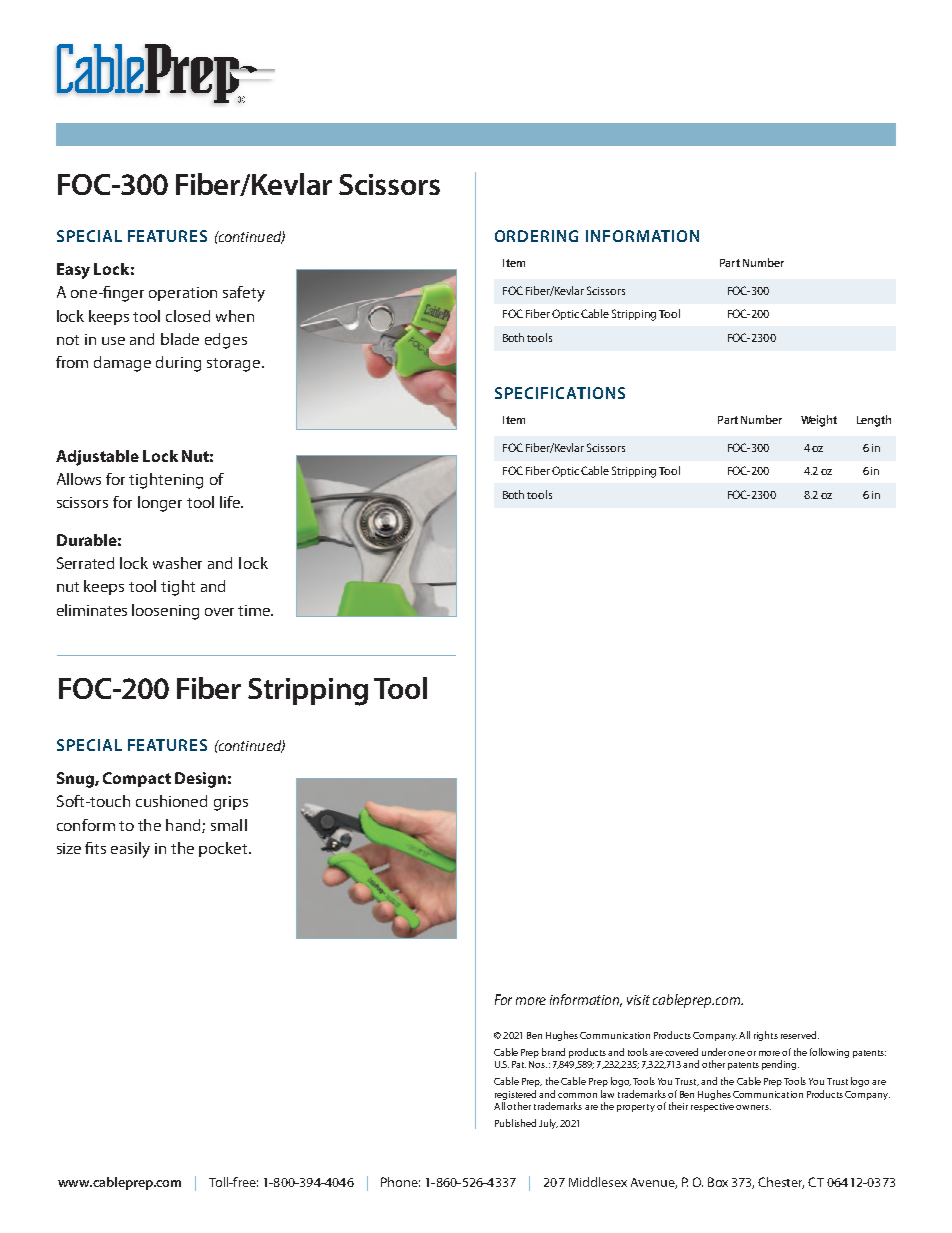 Image resolution: width=952 pixels, height=1233 pixels. I want to click on Published, so click(515, 1123).
